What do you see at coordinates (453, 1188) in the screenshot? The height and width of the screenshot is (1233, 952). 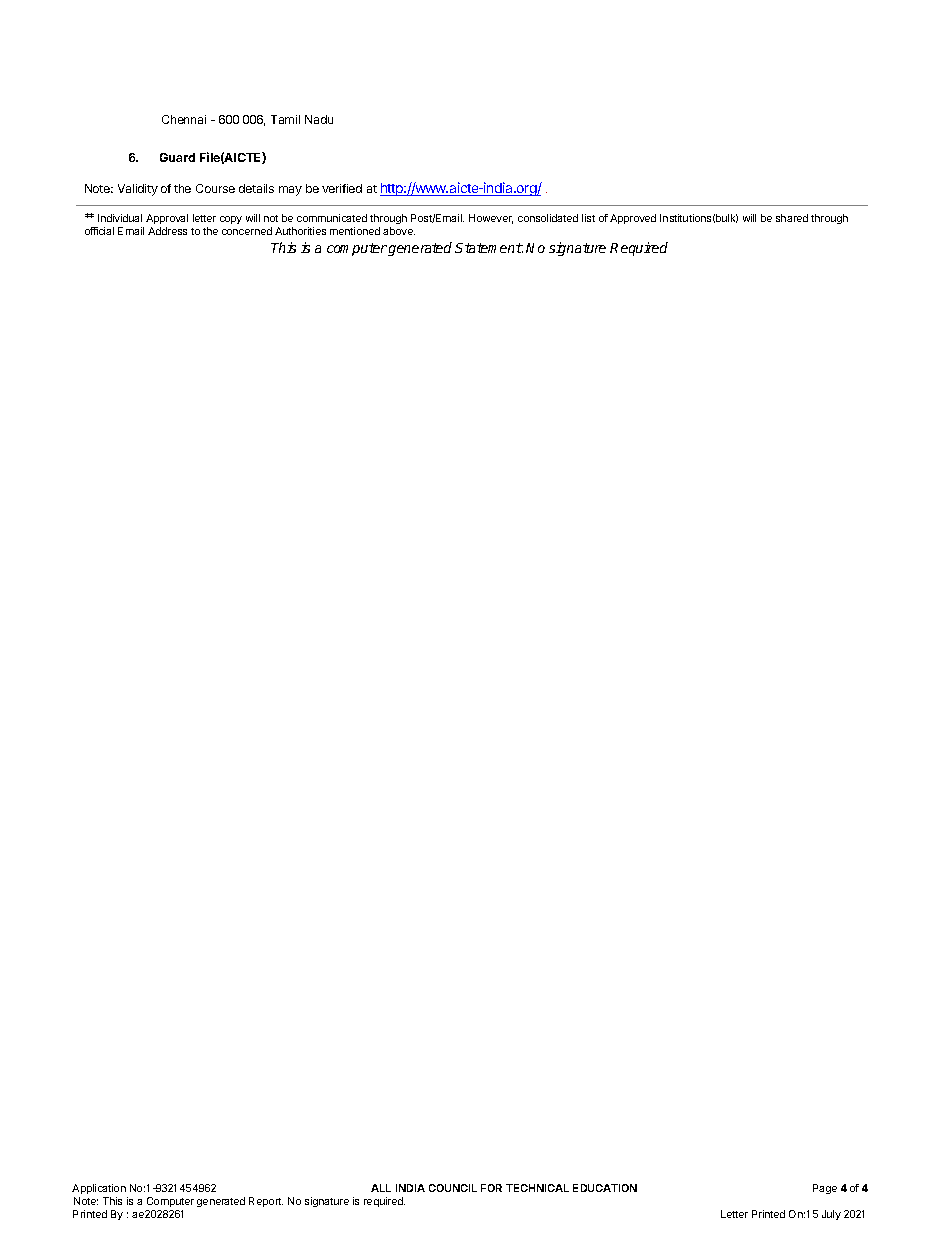 I see `COUNCIL` at bounding box center [453, 1188].
